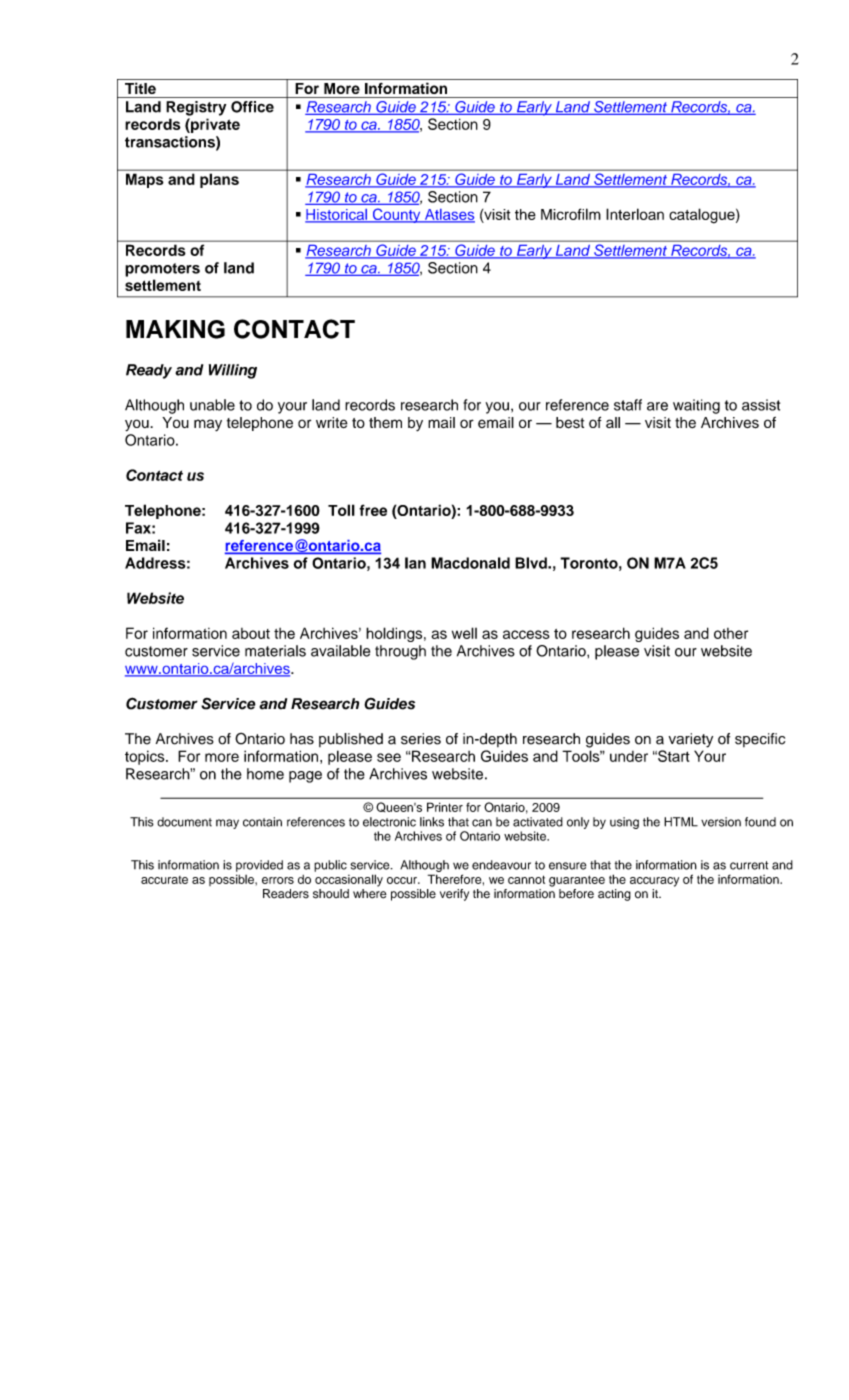 The height and width of the screenshot is (1400, 849). Describe the element at coordinates (373, 510) in the screenshot. I see `free` at that location.
